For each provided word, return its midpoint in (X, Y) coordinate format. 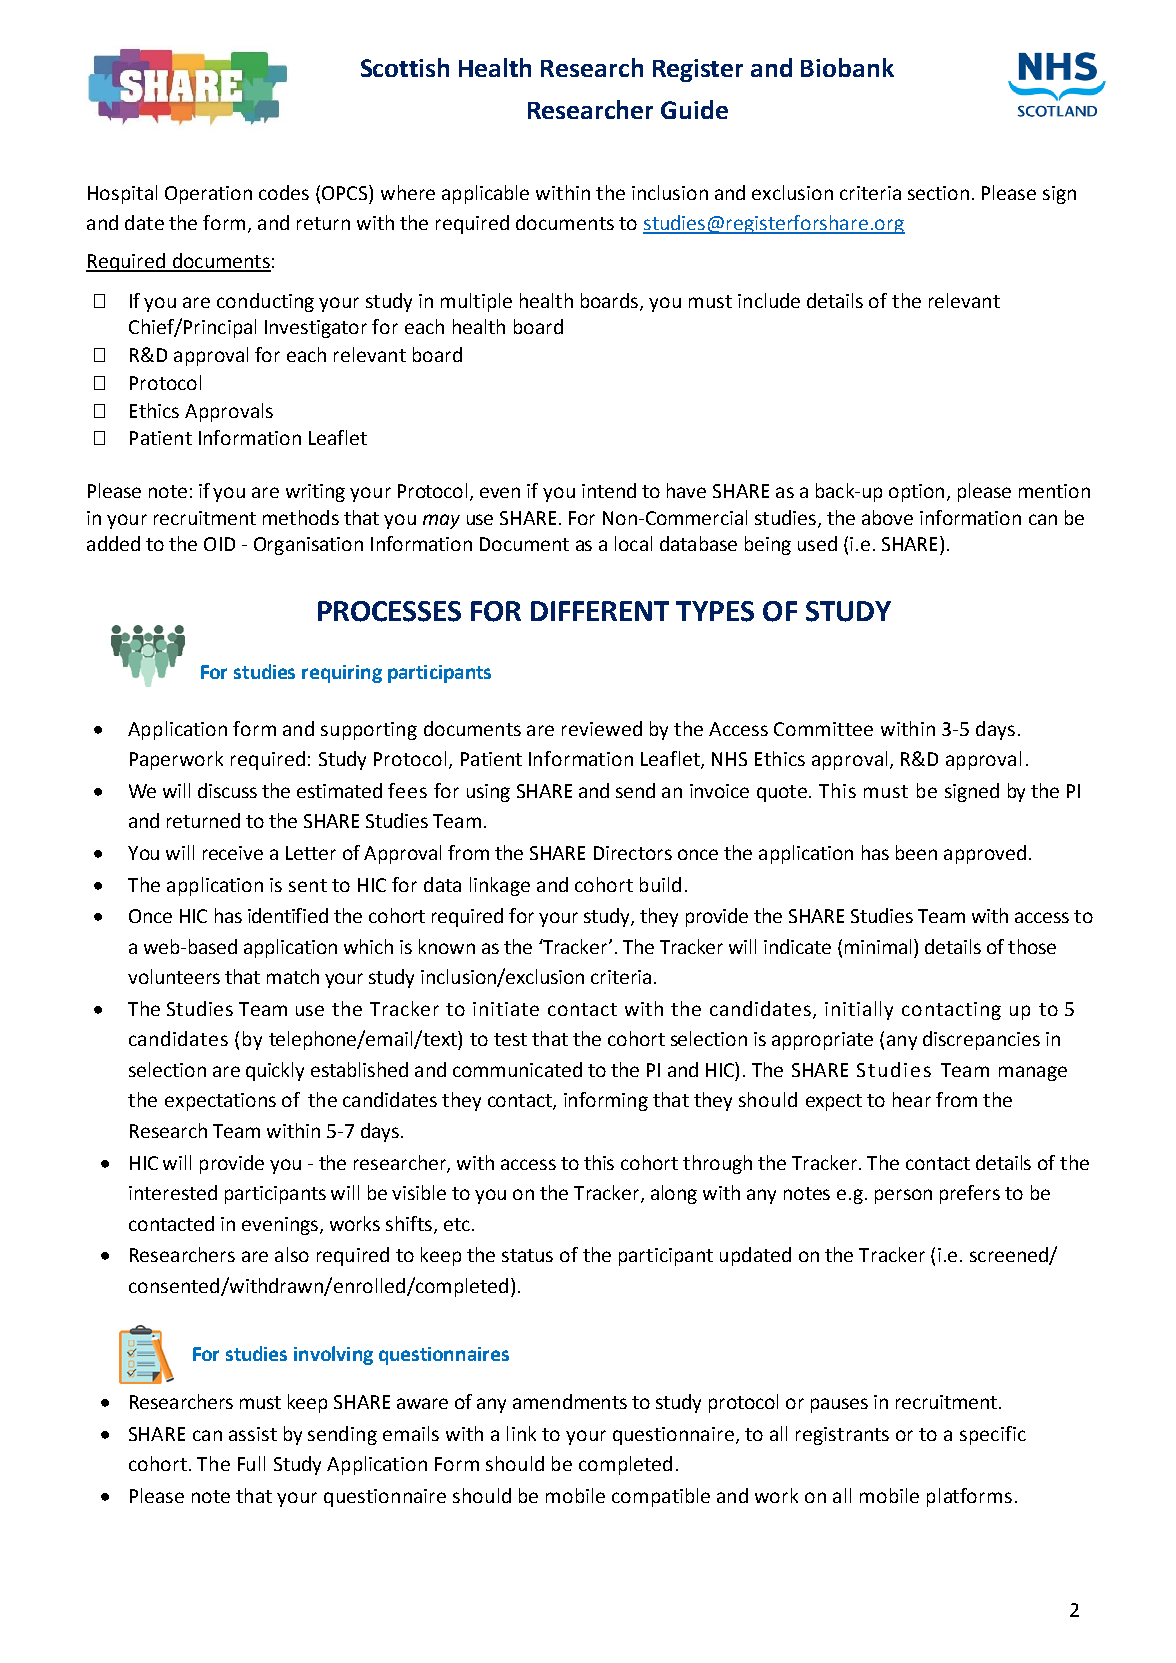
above (887, 517)
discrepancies (981, 1040)
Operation (208, 195)
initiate (506, 1009)
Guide (694, 109)
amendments (570, 1401)
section (938, 193)
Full (251, 1463)
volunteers (174, 976)
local (633, 543)
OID (219, 544)
